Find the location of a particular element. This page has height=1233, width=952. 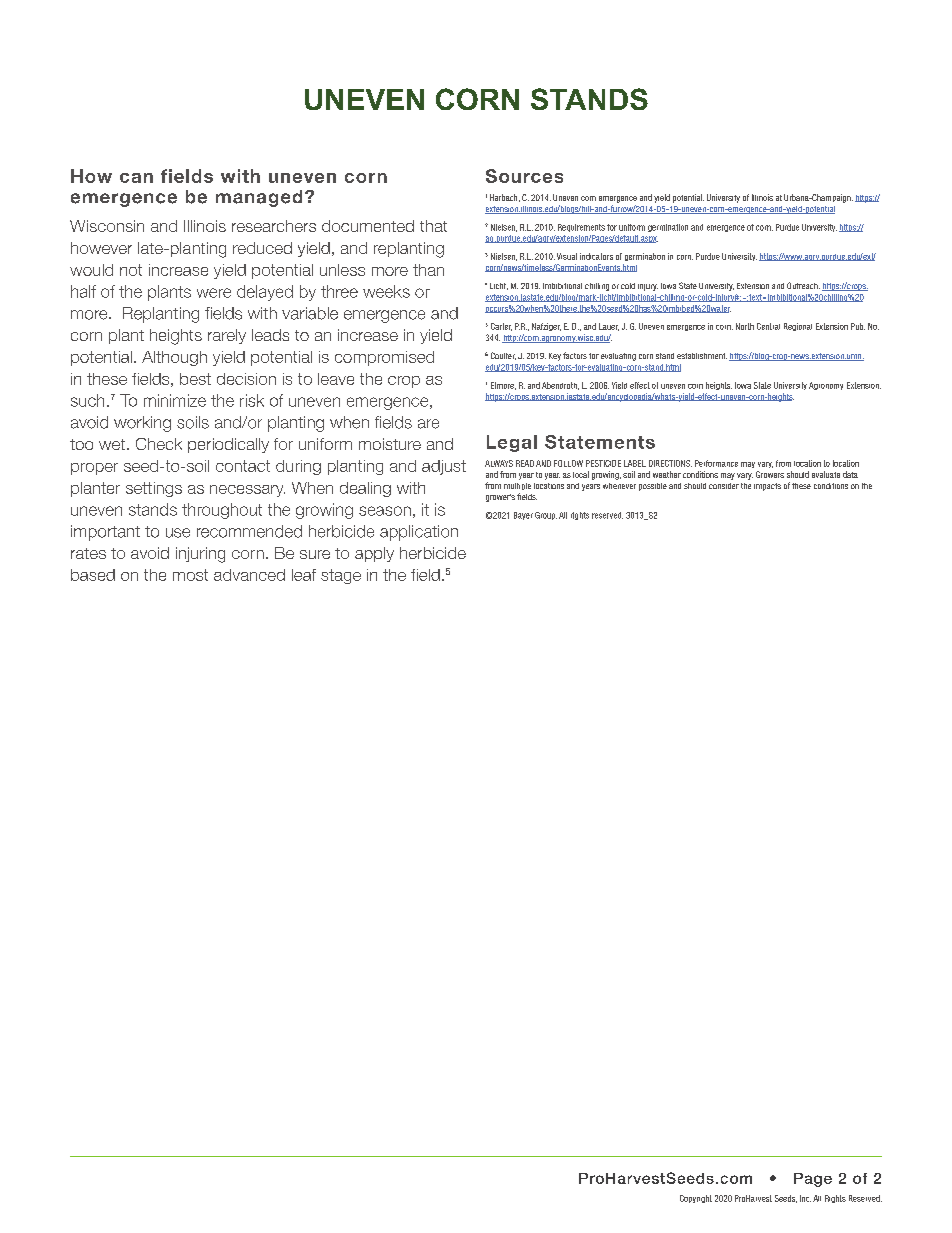

stage is located at coordinates (341, 576).
